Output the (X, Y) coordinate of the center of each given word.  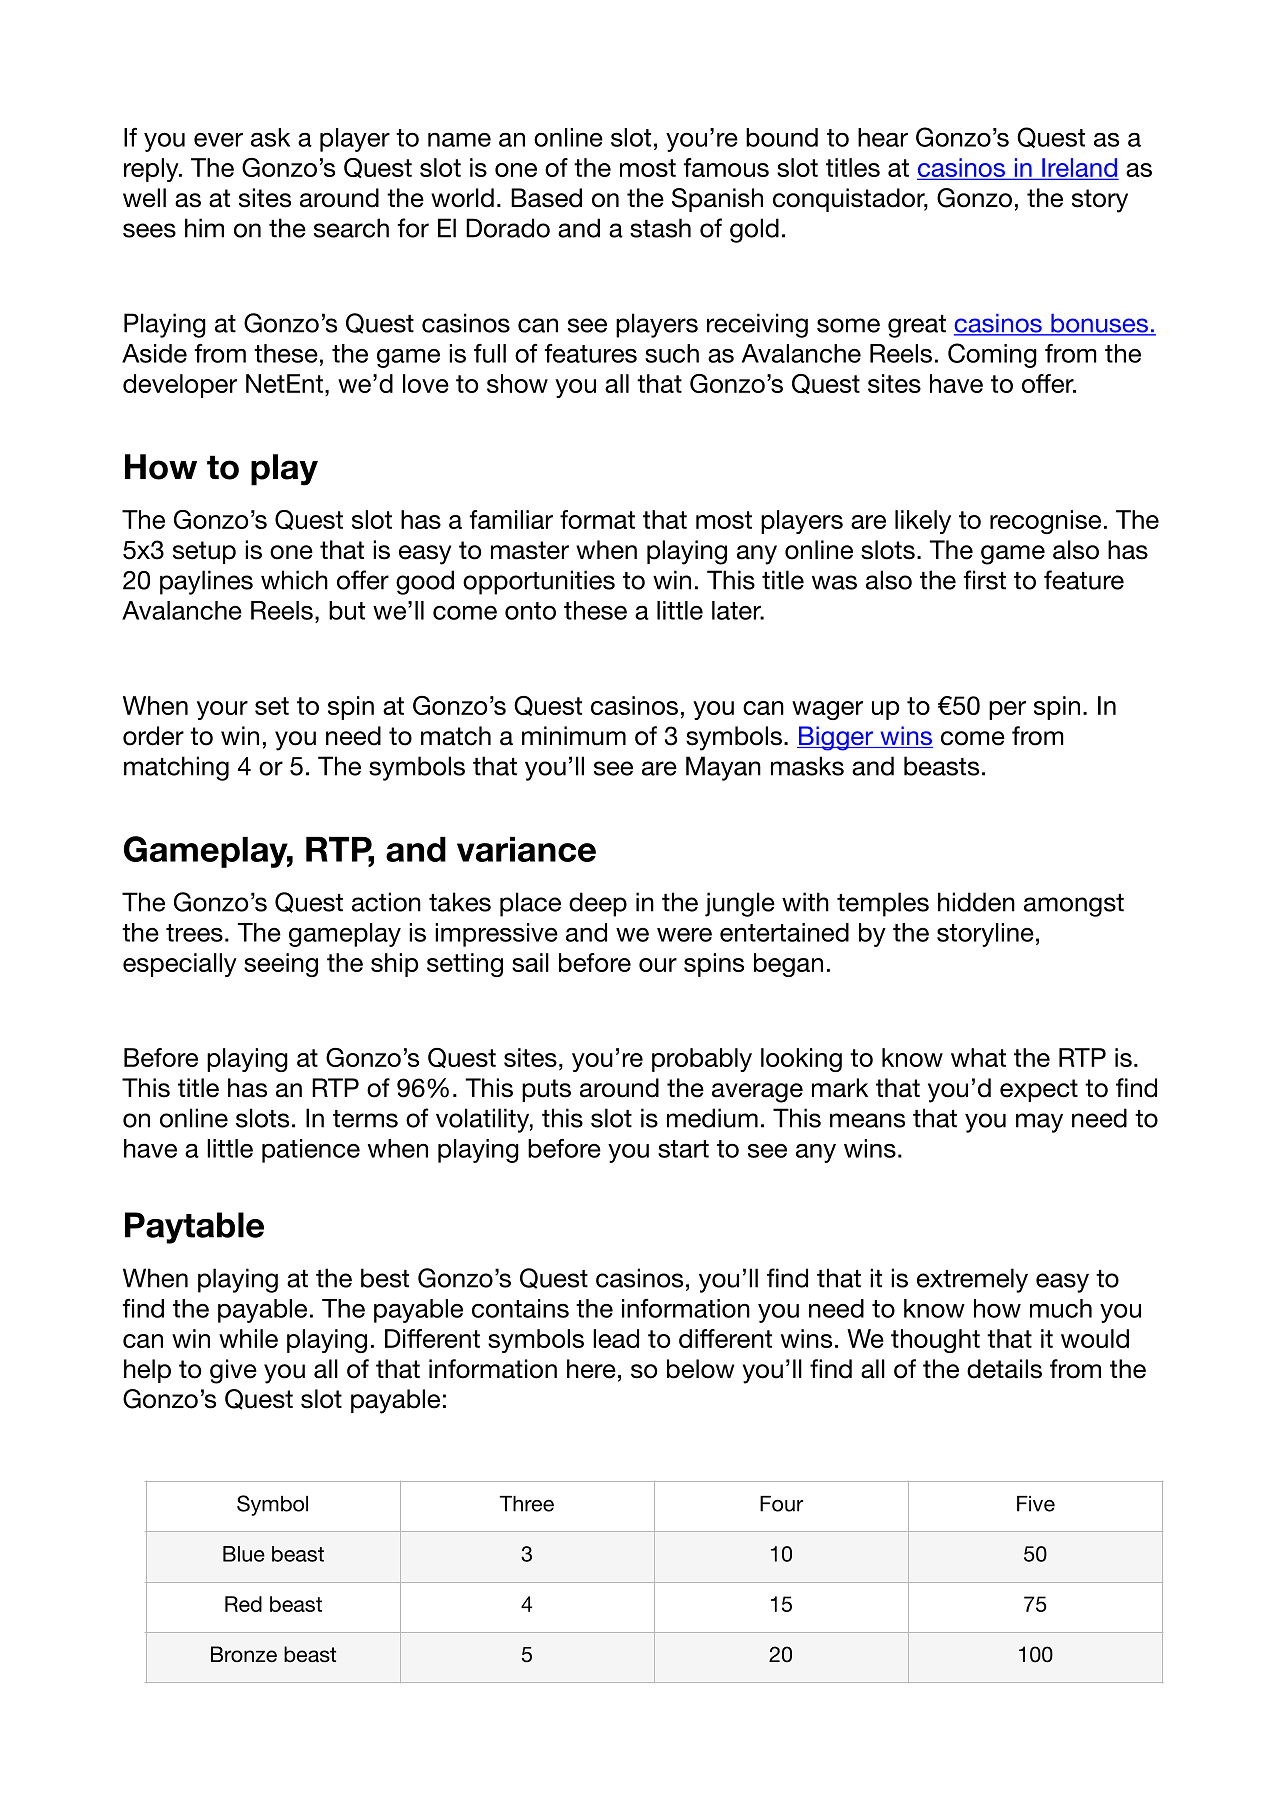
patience (311, 1151)
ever (218, 140)
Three (526, 1504)
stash (660, 228)
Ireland (1079, 168)
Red (243, 1604)
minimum (574, 736)
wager (827, 710)
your (222, 710)
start (683, 1149)
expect (1039, 1090)
